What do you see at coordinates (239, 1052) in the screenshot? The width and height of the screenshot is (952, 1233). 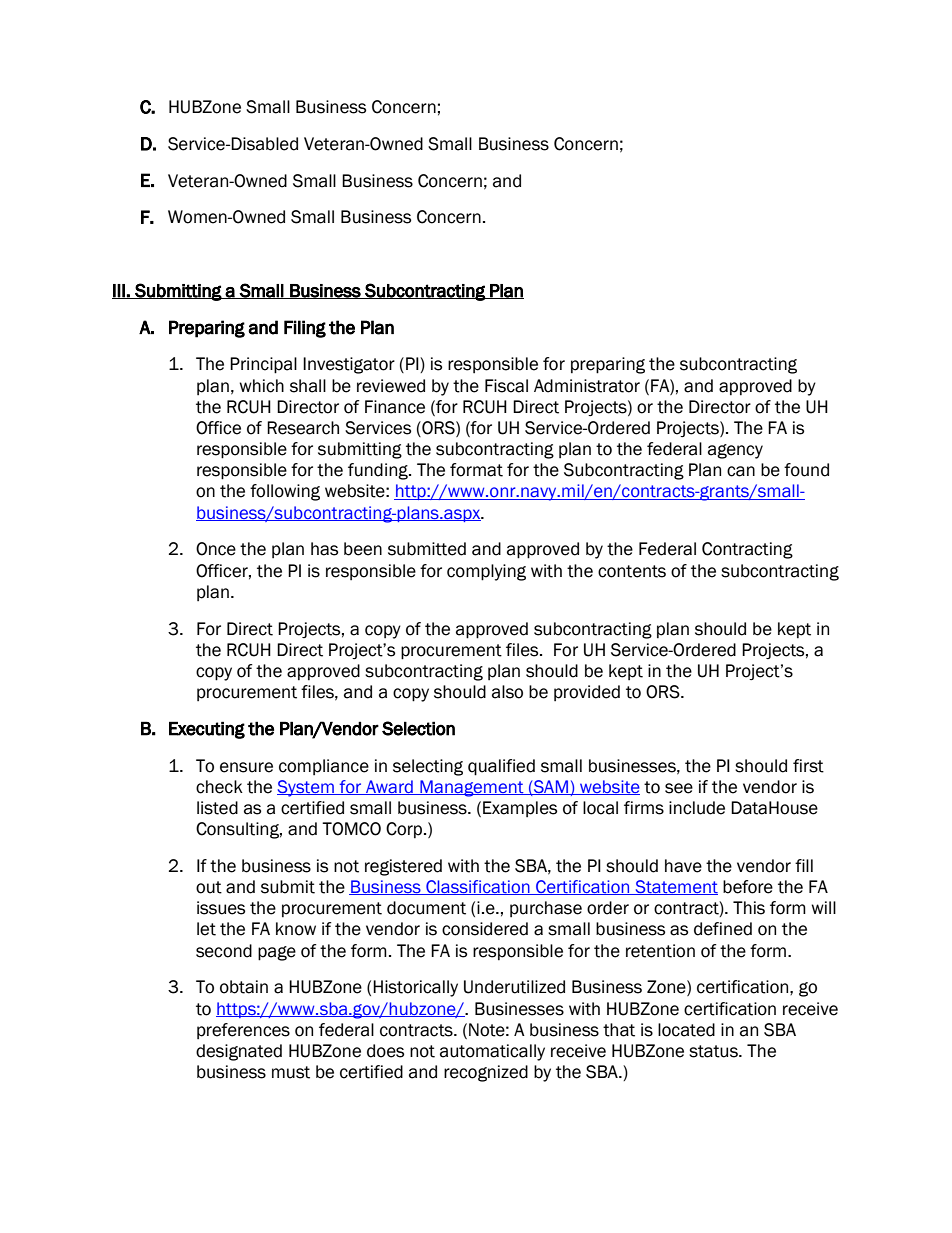 I see `designated` at bounding box center [239, 1052].
